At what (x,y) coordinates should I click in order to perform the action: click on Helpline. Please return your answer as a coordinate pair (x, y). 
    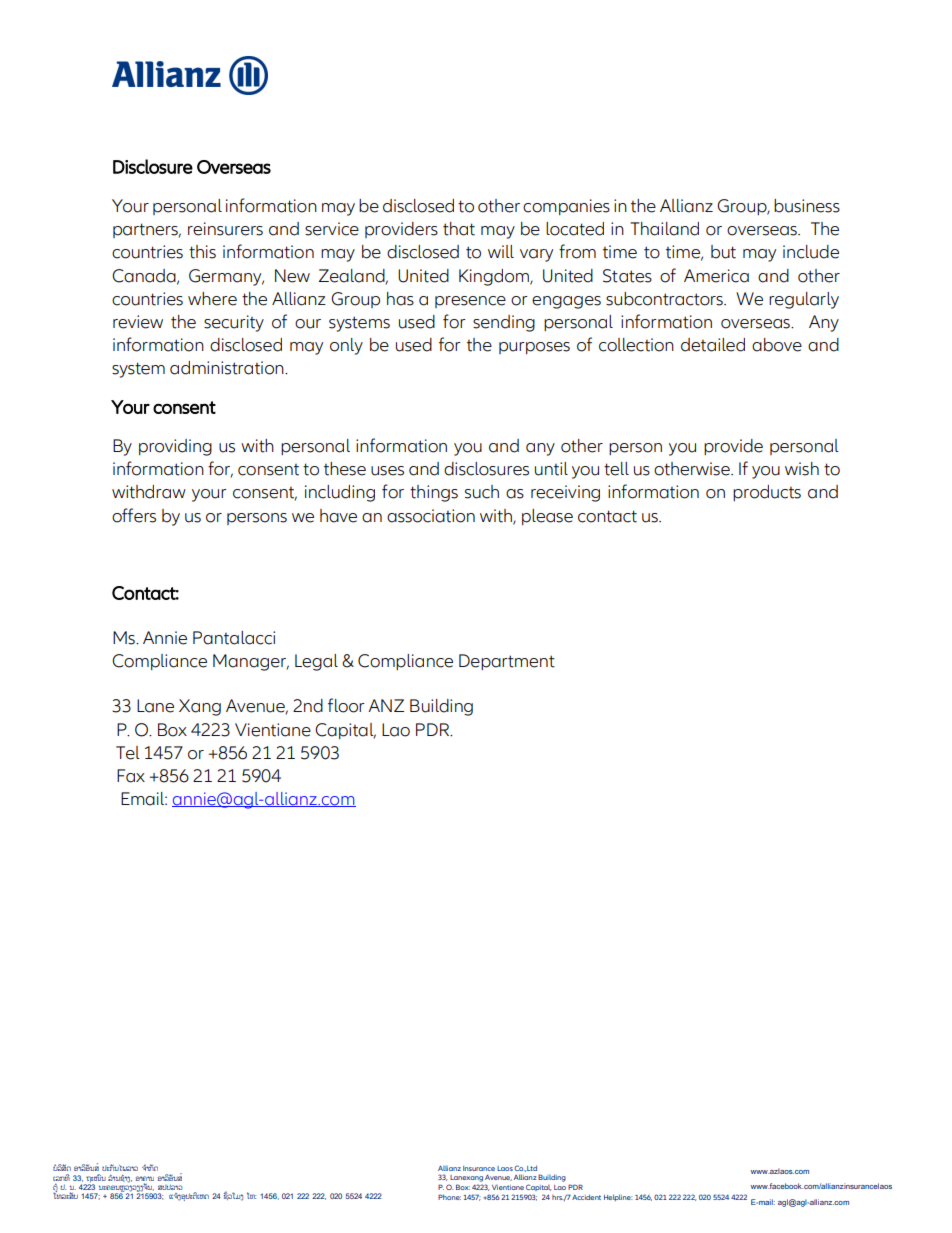
    Looking at the image, I should click on (618, 1197).
